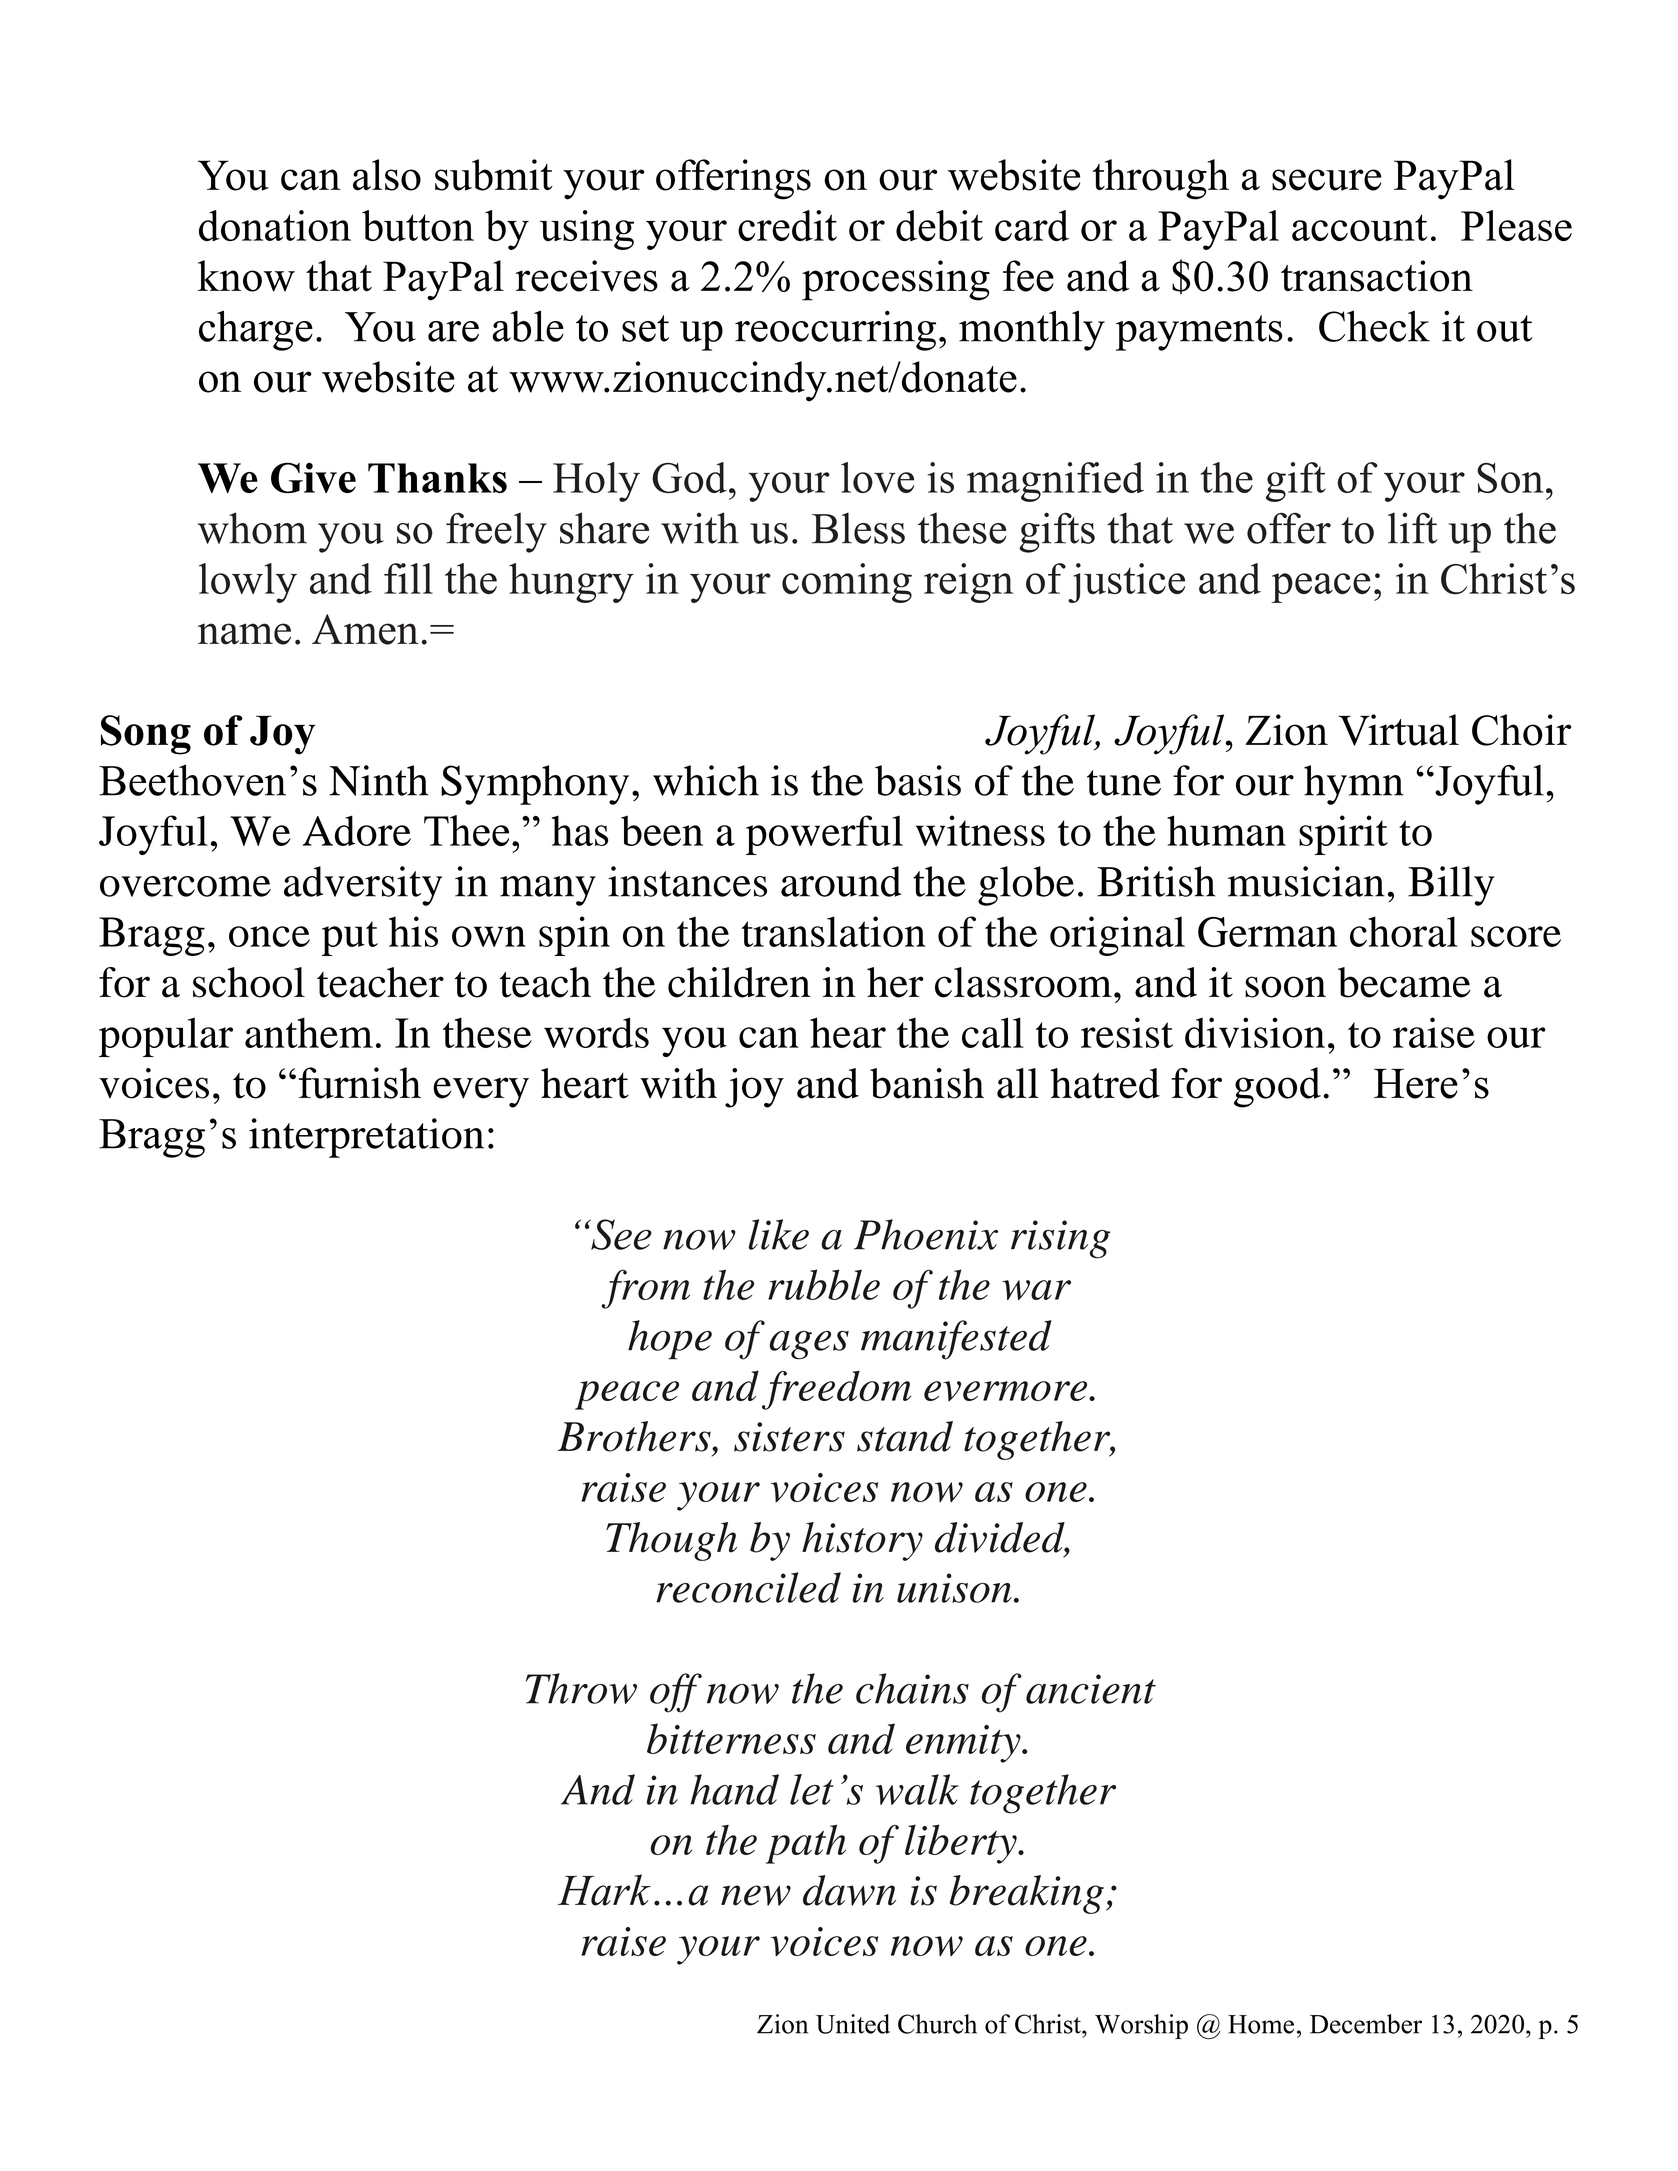 Image resolution: width=1678 pixels, height=2171 pixels. I want to click on credit, so click(787, 225).
